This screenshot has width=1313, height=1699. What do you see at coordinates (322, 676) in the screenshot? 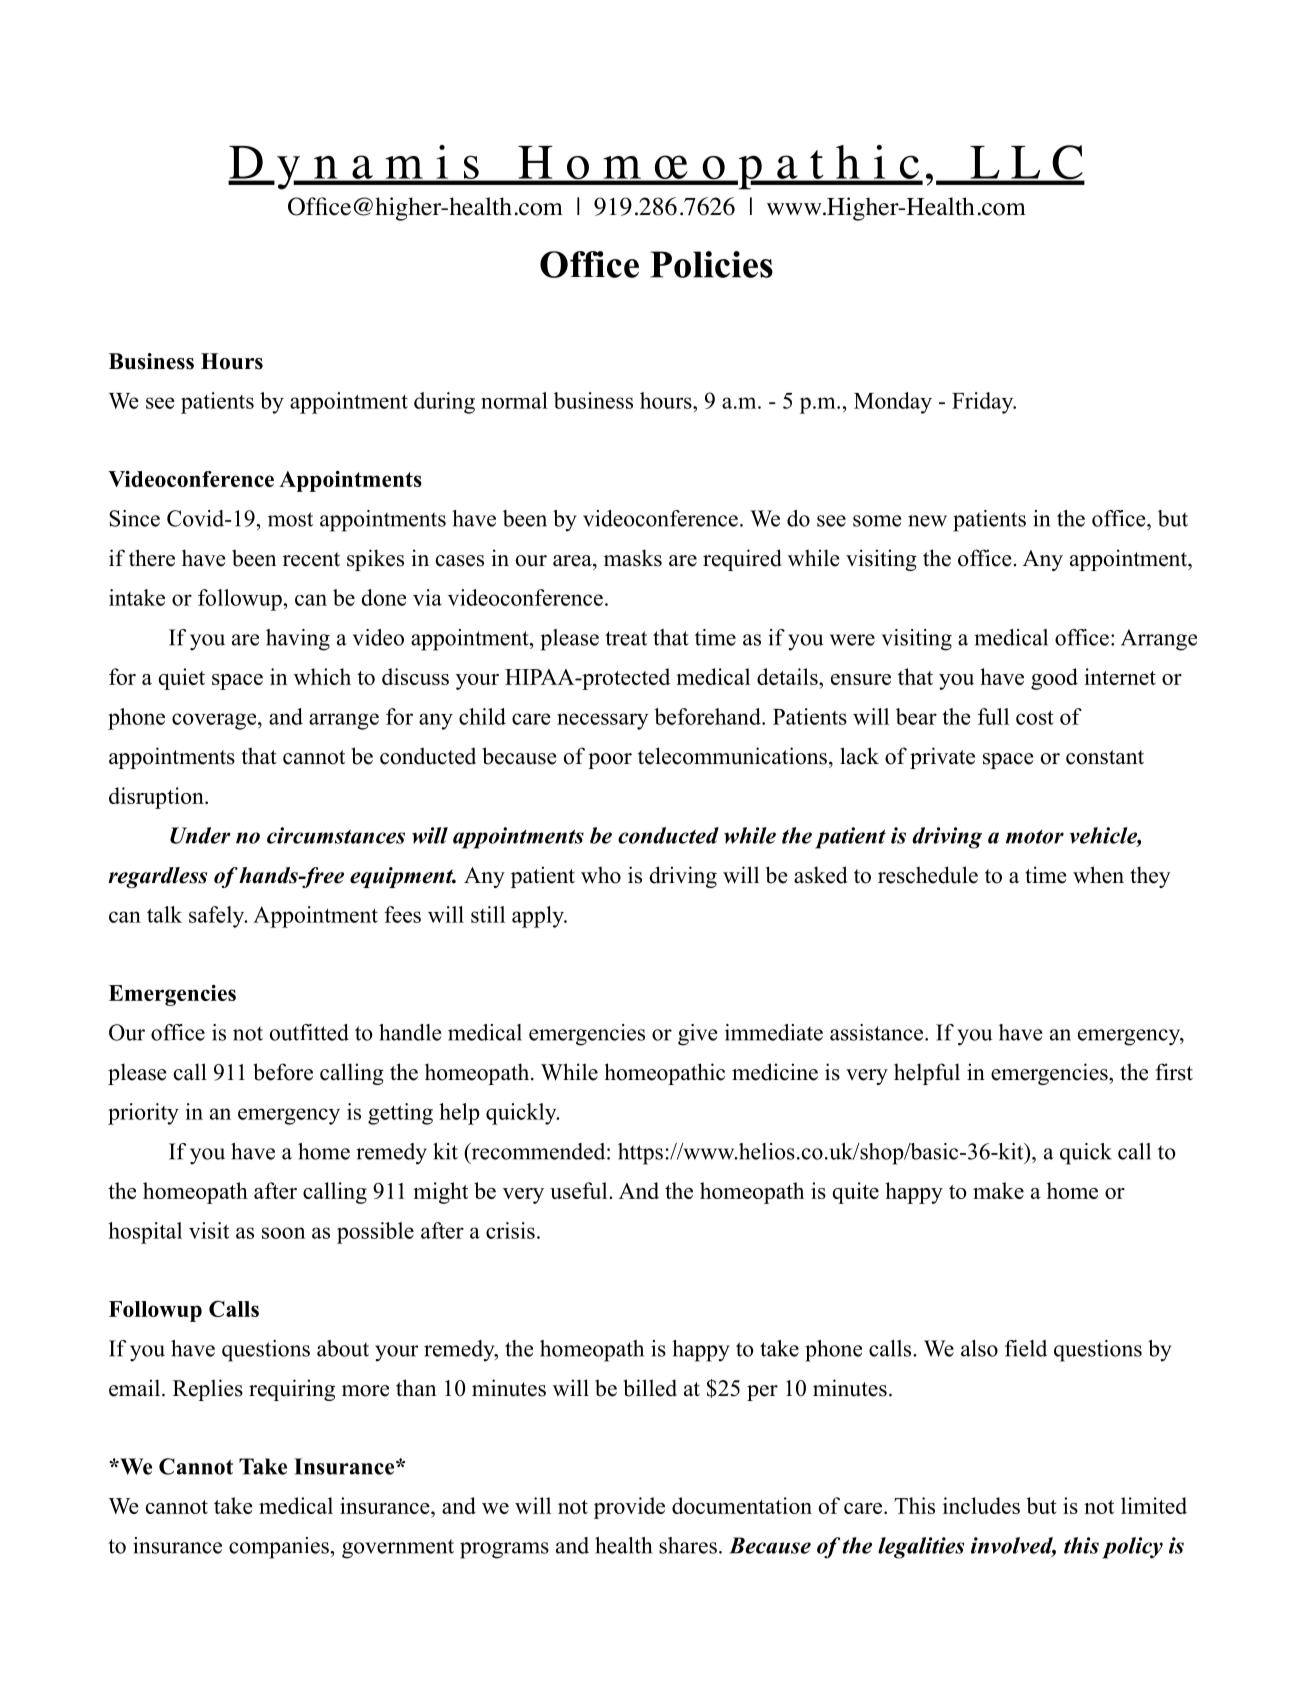
I see `which` at bounding box center [322, 676].
